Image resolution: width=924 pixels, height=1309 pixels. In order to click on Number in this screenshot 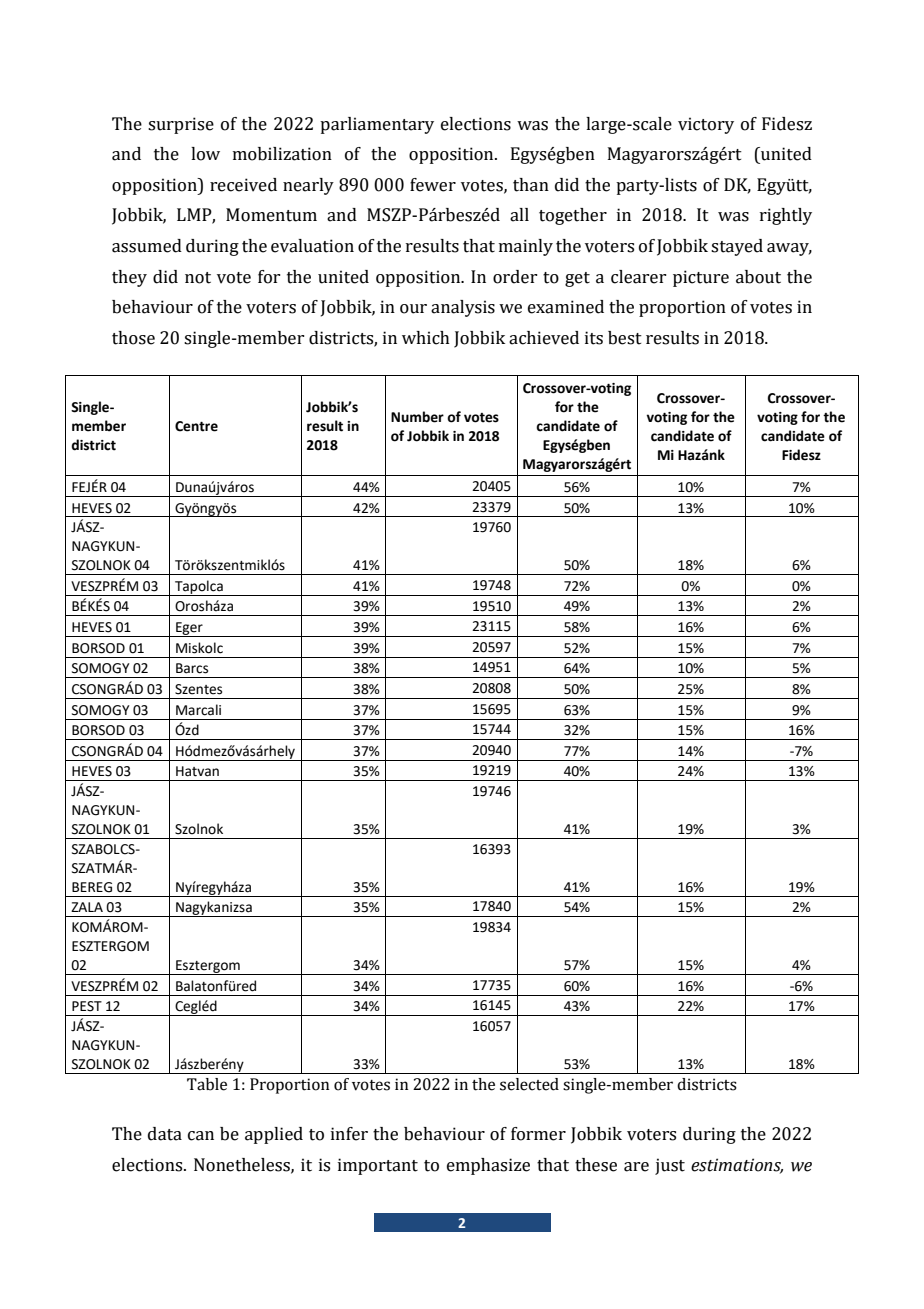, I will do `click(417, 417)`.
